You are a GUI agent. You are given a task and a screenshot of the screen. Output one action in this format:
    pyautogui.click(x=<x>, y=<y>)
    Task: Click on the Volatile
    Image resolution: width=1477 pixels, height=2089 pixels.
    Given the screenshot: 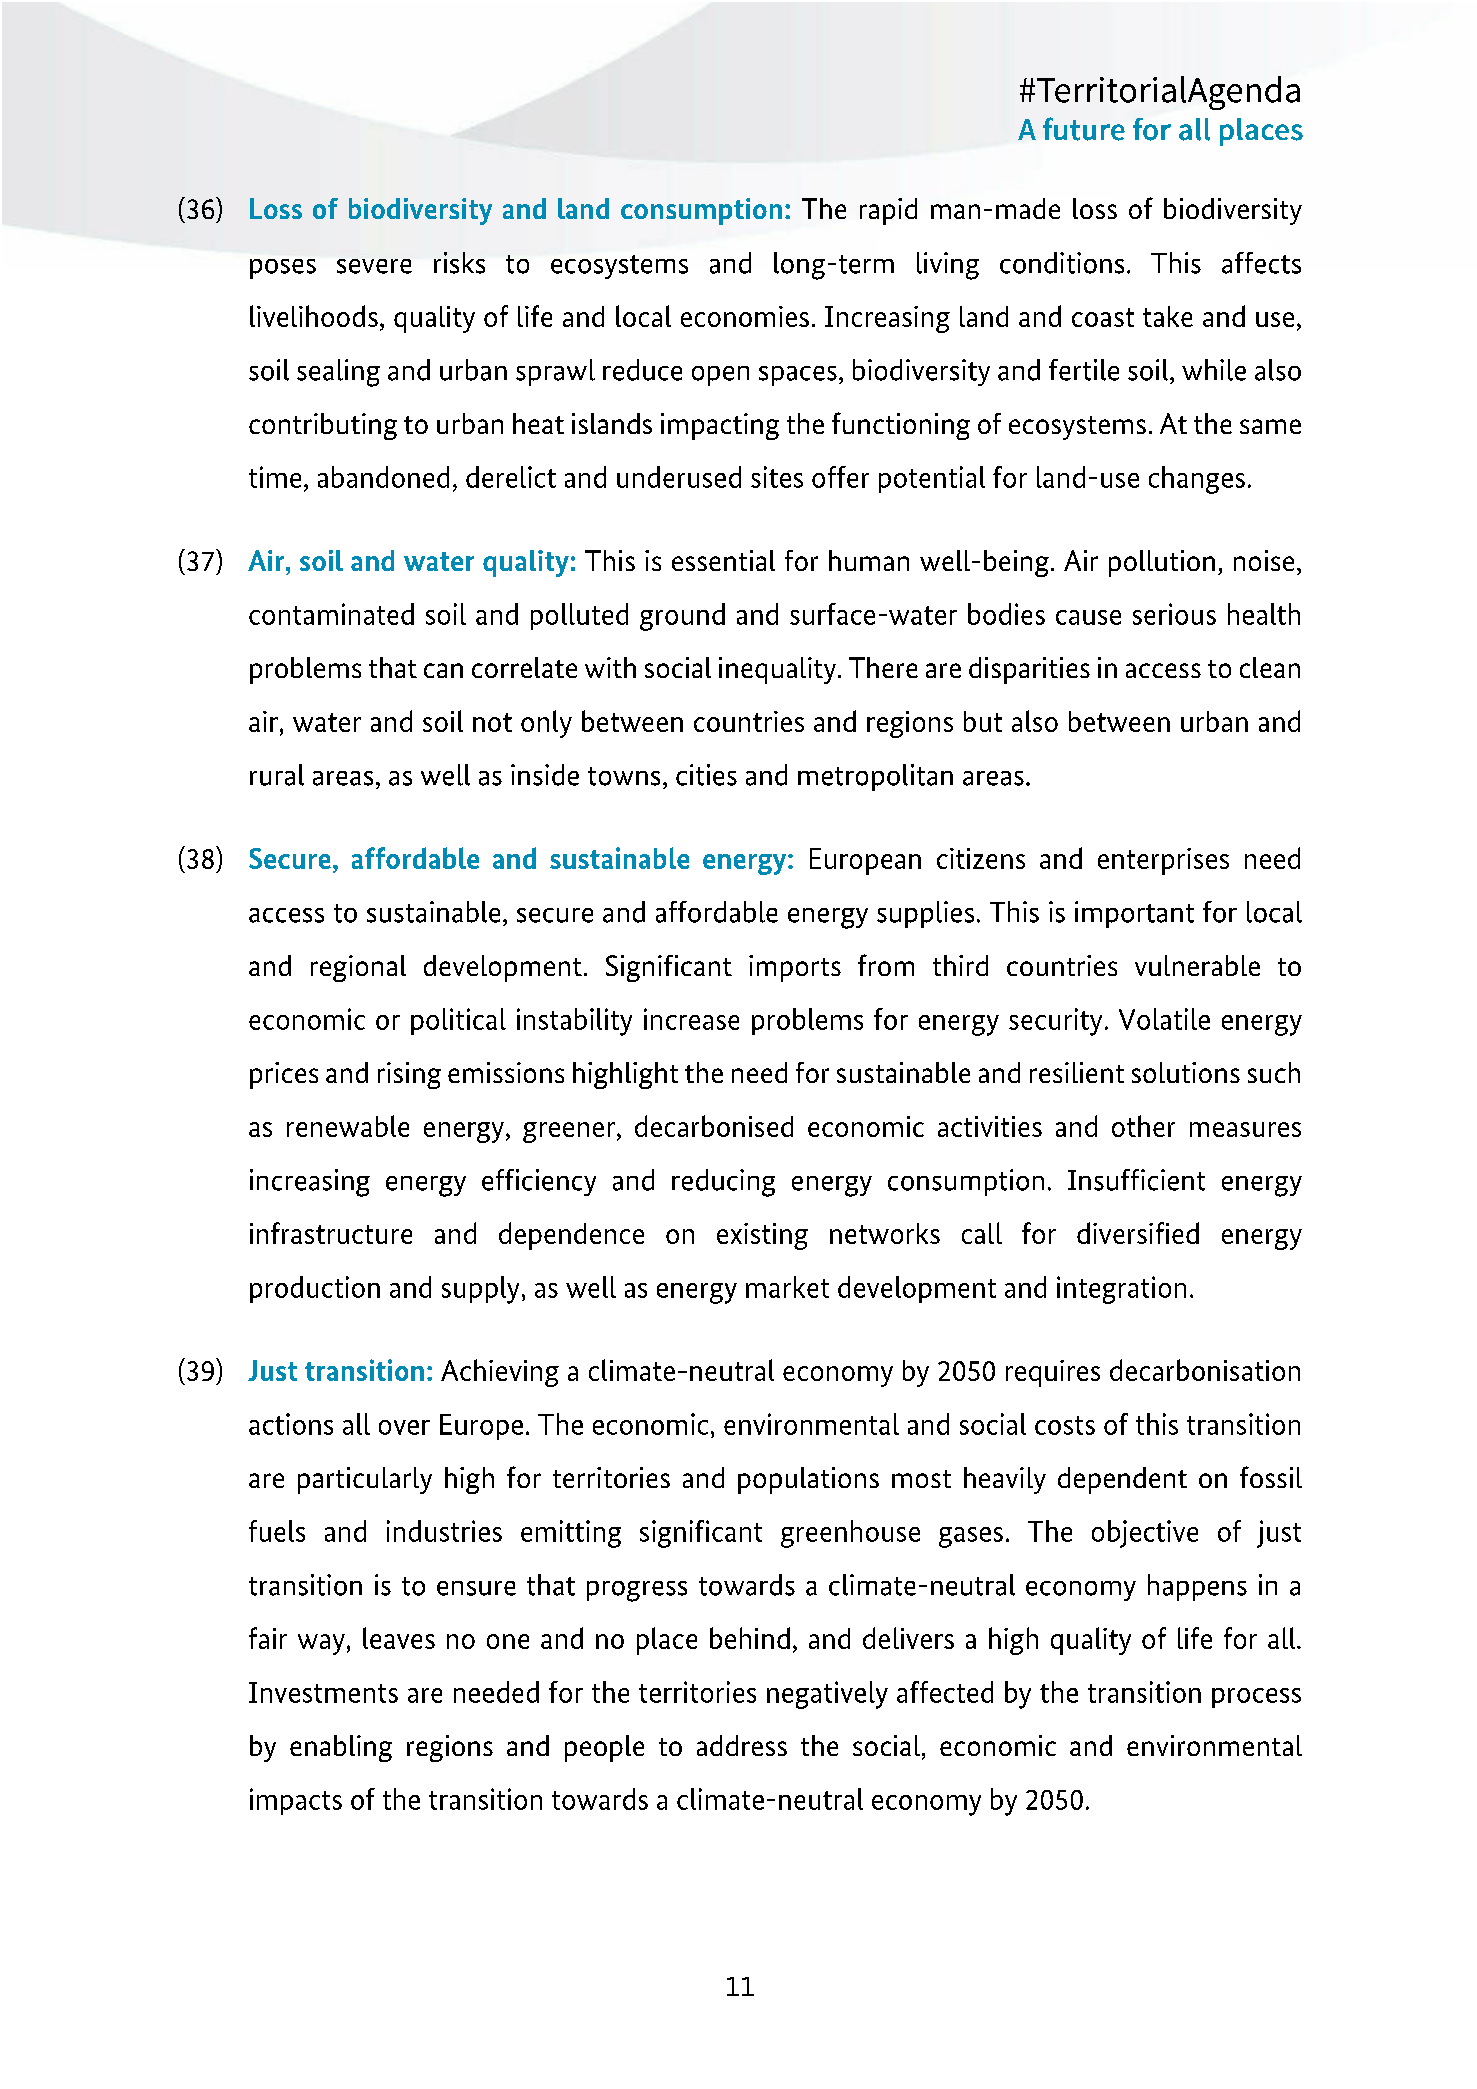 What is the action you would take?
    pyautogui.click(x=1164, y=1019)
